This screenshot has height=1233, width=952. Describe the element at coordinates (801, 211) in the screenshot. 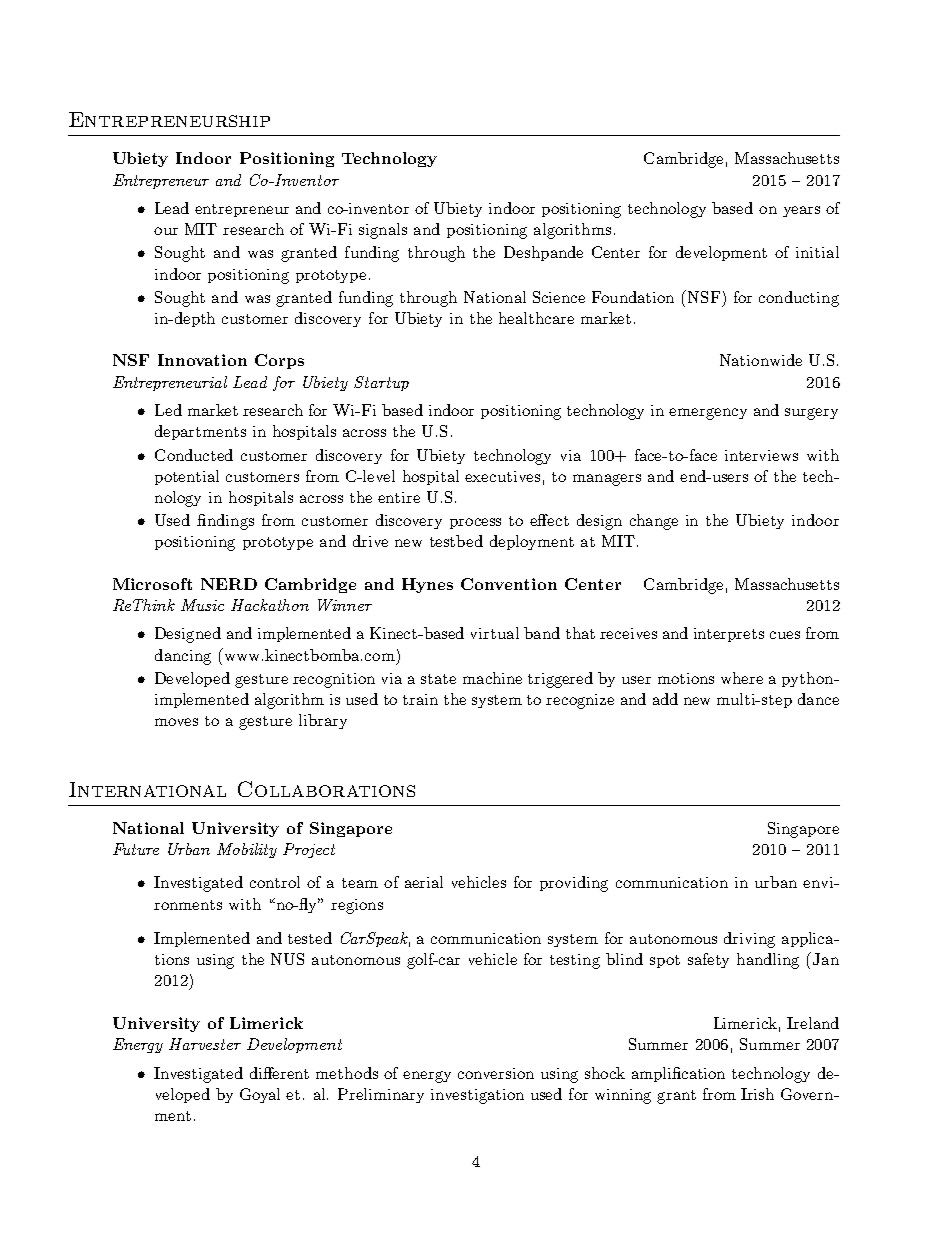

I see `years` at that location.
